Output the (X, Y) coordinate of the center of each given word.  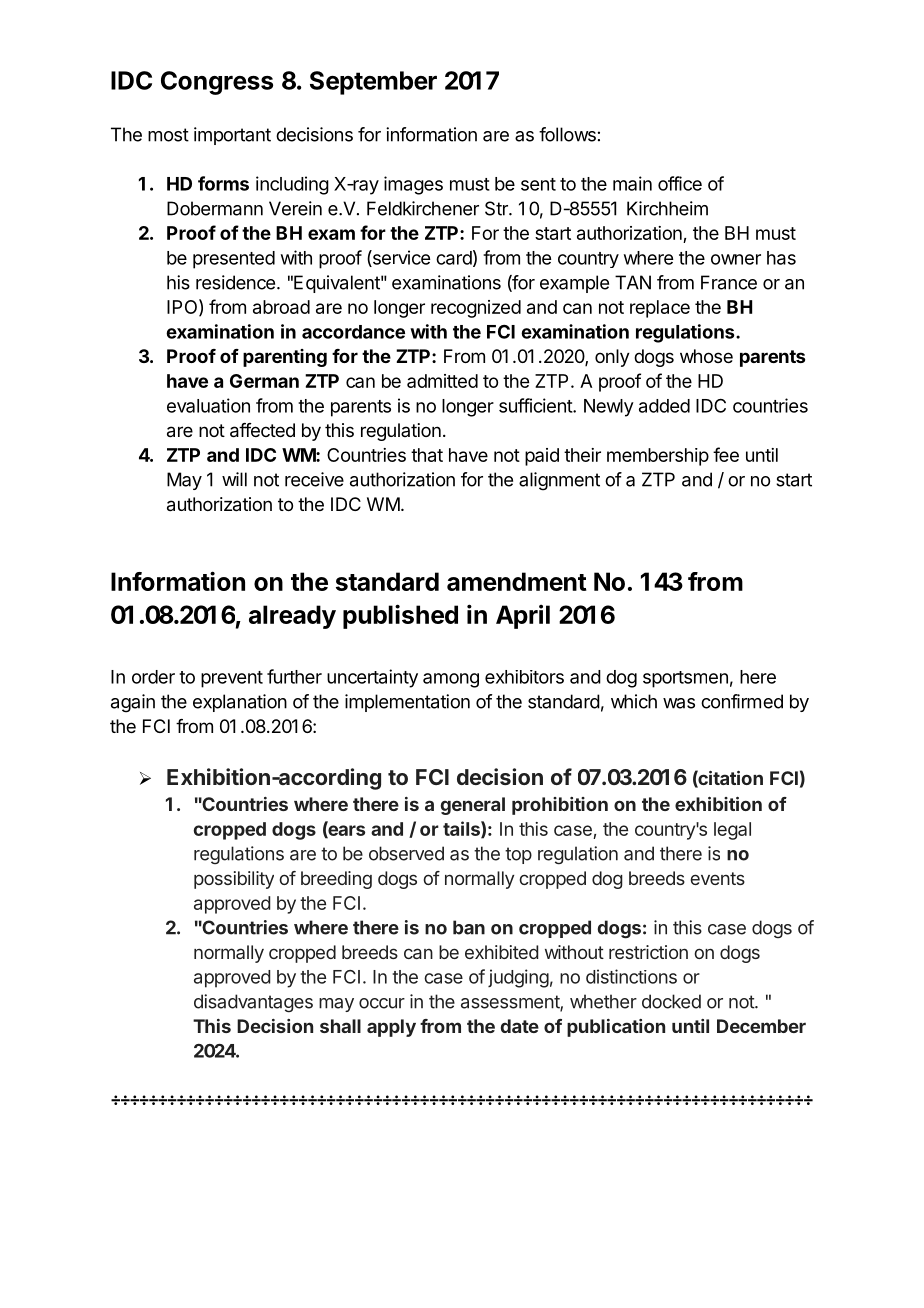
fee (726, 454)
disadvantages (253, 1003)
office (680, 183)
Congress (217, 83)
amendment (517, 581)
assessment (511, 1003)
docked (671, 1001)
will (234, 479)
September (373, 83)
